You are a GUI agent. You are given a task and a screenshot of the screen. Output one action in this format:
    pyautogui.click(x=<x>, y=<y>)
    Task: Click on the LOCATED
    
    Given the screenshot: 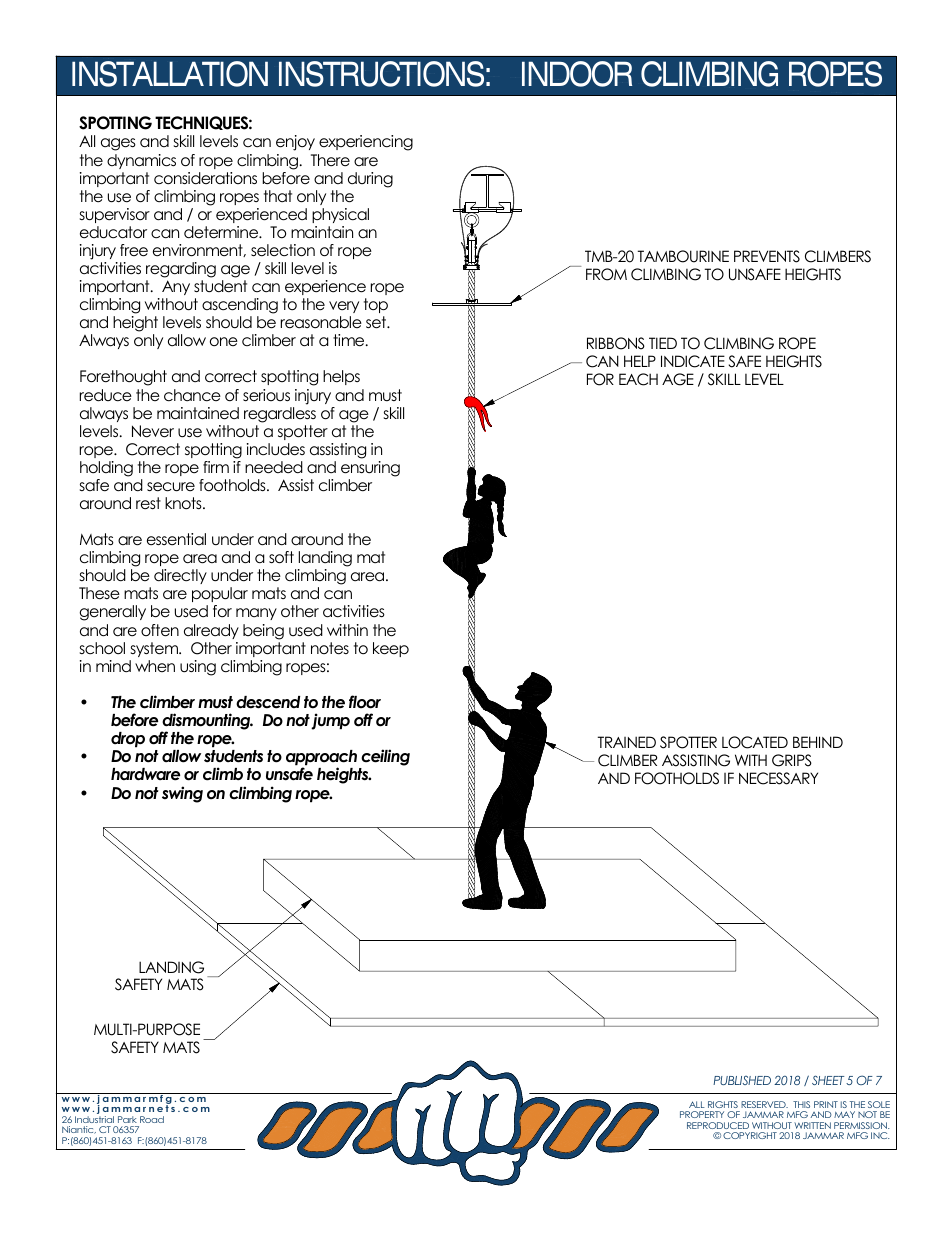 What is the action you would take?
    pyautogui.click(x=755, y=742)
